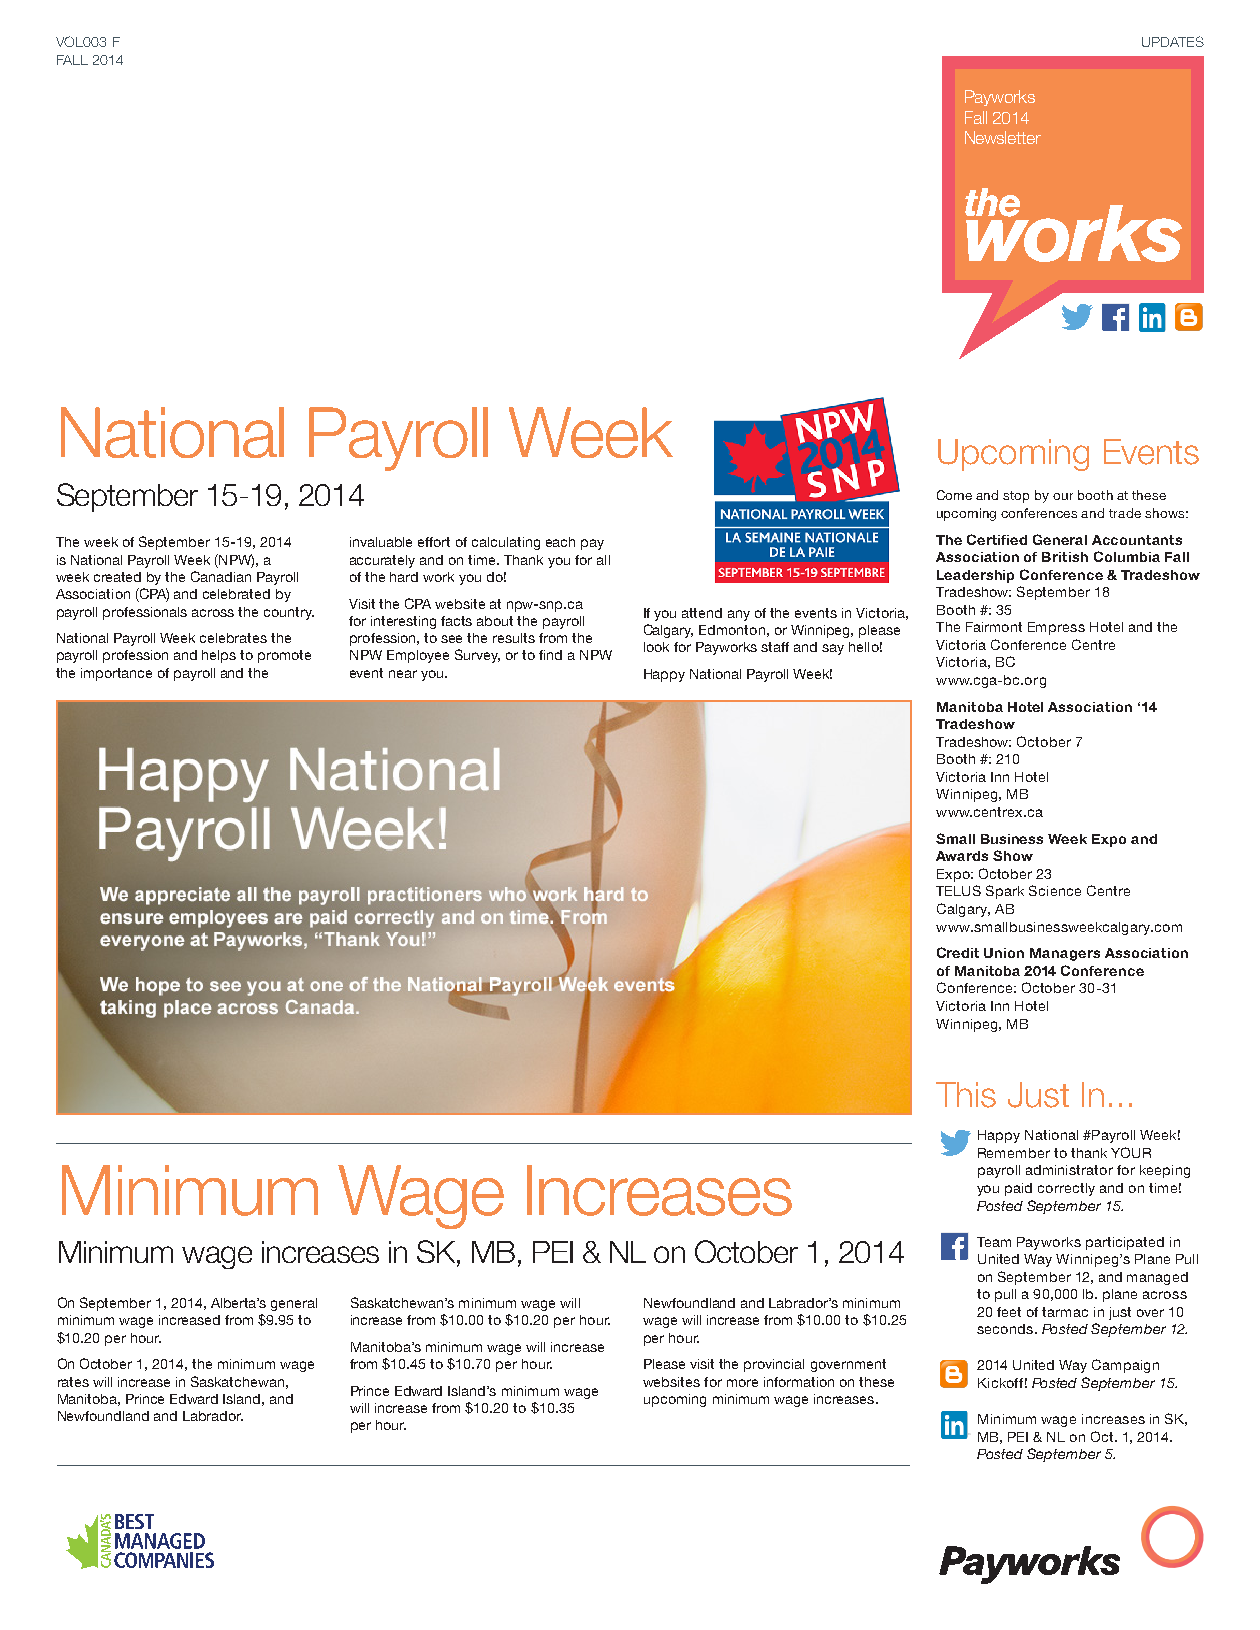 The width and height of the document is (1260, 1630). Describe the element at coordinates (1056, 628) in the document. I see `Empress` at that location.
